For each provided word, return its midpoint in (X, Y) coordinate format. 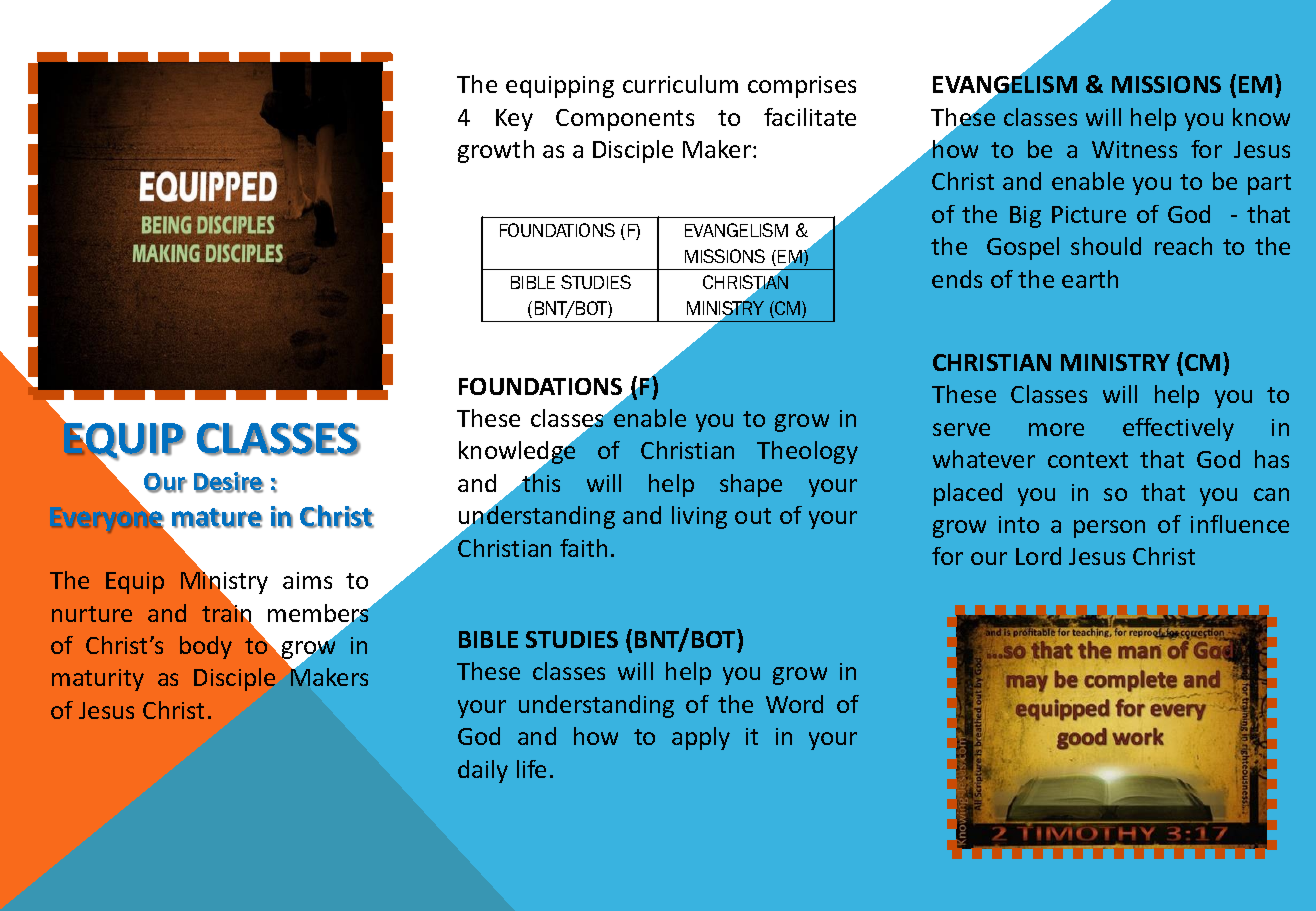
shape (751, 485)
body (206, 647)
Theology (807, 452)
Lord (1038, 556)
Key (514, 120)
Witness (1134, 149)
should (1106, 246)
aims (307, 580)
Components (625, 120)
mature (217, 518)
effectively (1178, 429)
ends (957, 279)
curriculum (680, 84)
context (1088, 460)
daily (483, 771)
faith (583, 548)
